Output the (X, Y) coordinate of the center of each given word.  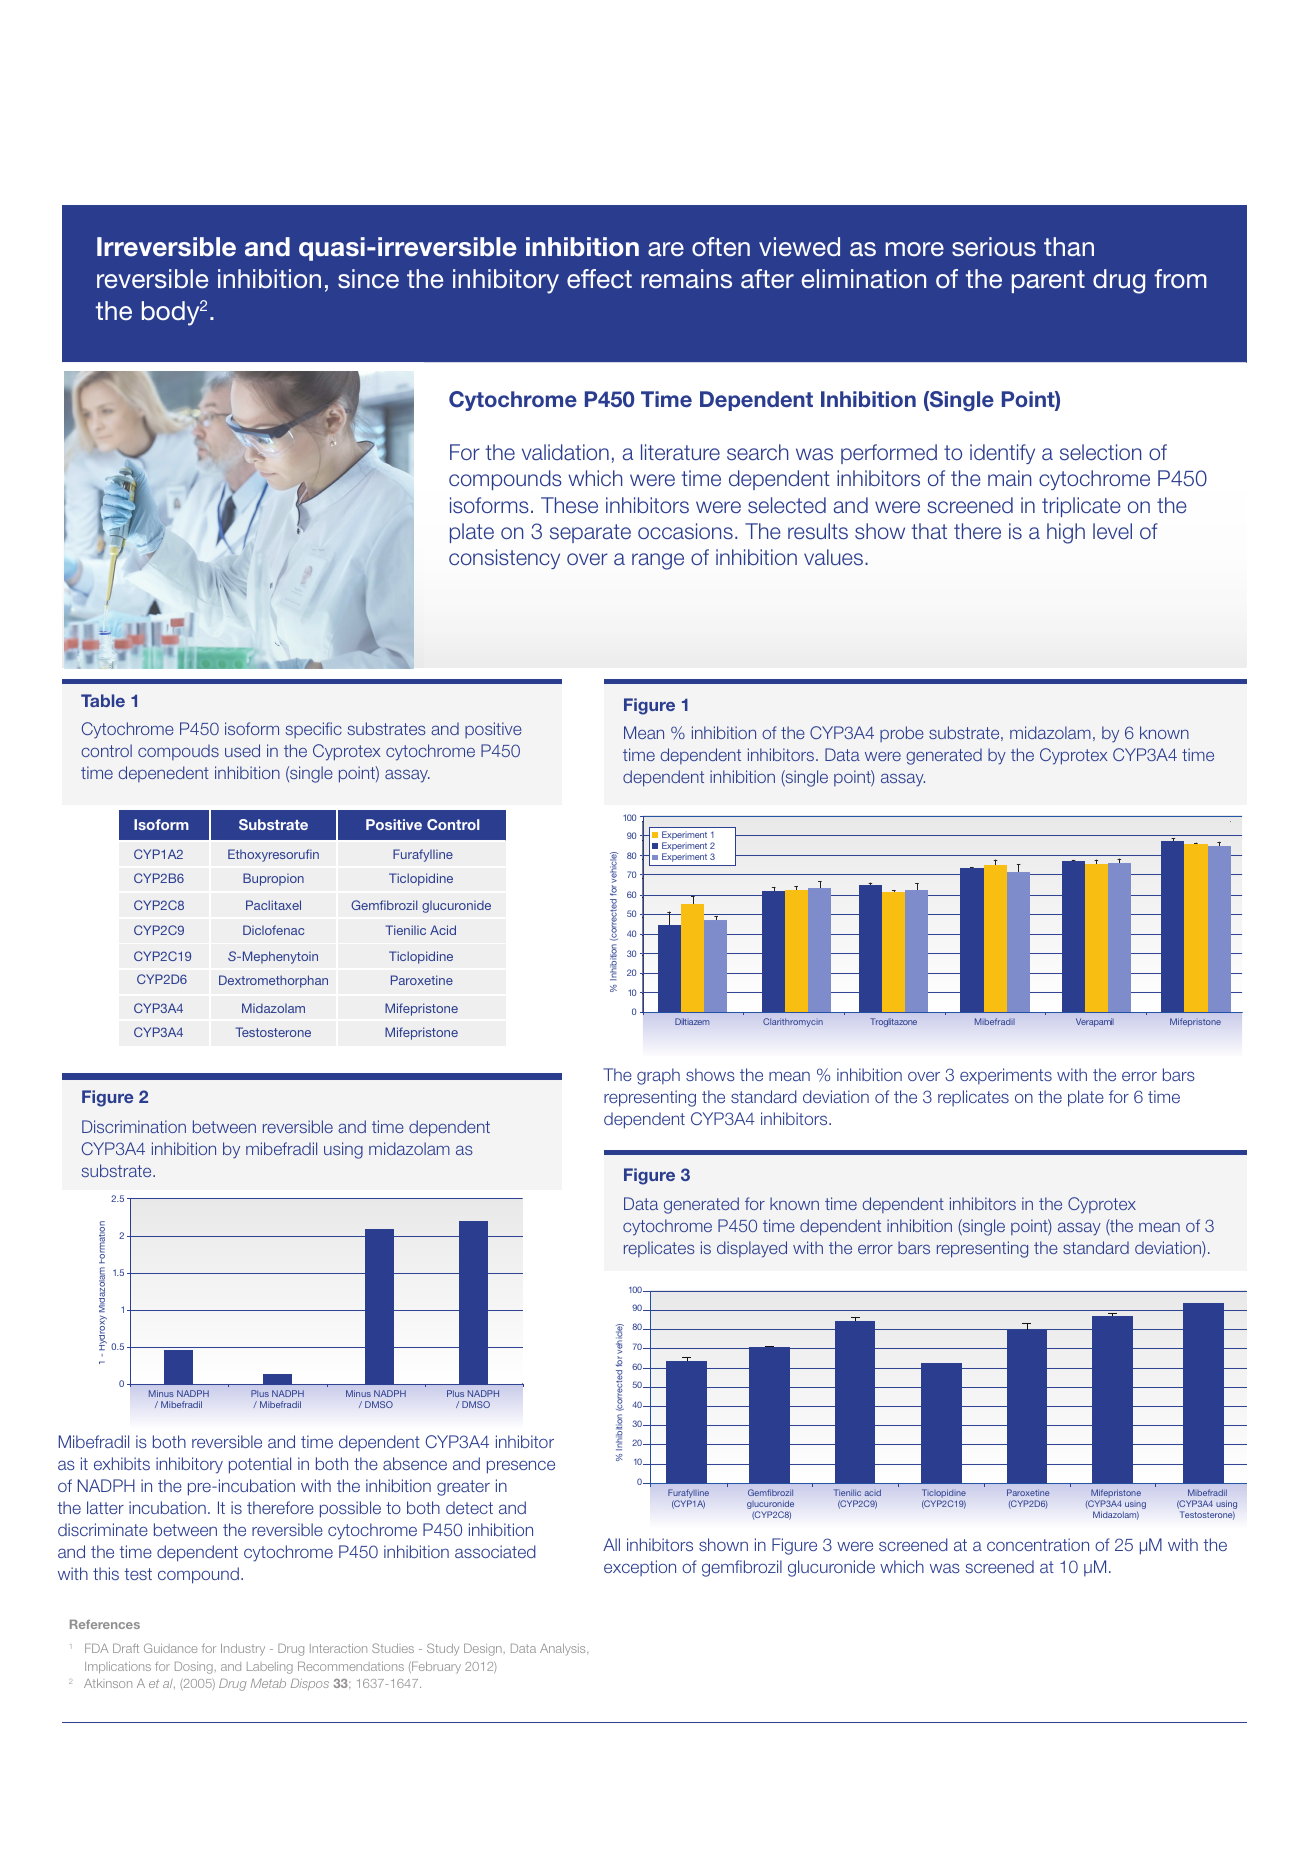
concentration (1038, 1544)
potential (260, 1465)
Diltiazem (692, 1021)
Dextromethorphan (273, 981)
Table (103, 700)
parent (1048, 281)
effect (599, 278)
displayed (752, 1249)
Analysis (564, 1649)
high (1066, 533)
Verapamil (1095, 1022)
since (368, 278)
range (658, 561)
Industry (243, 1650)
